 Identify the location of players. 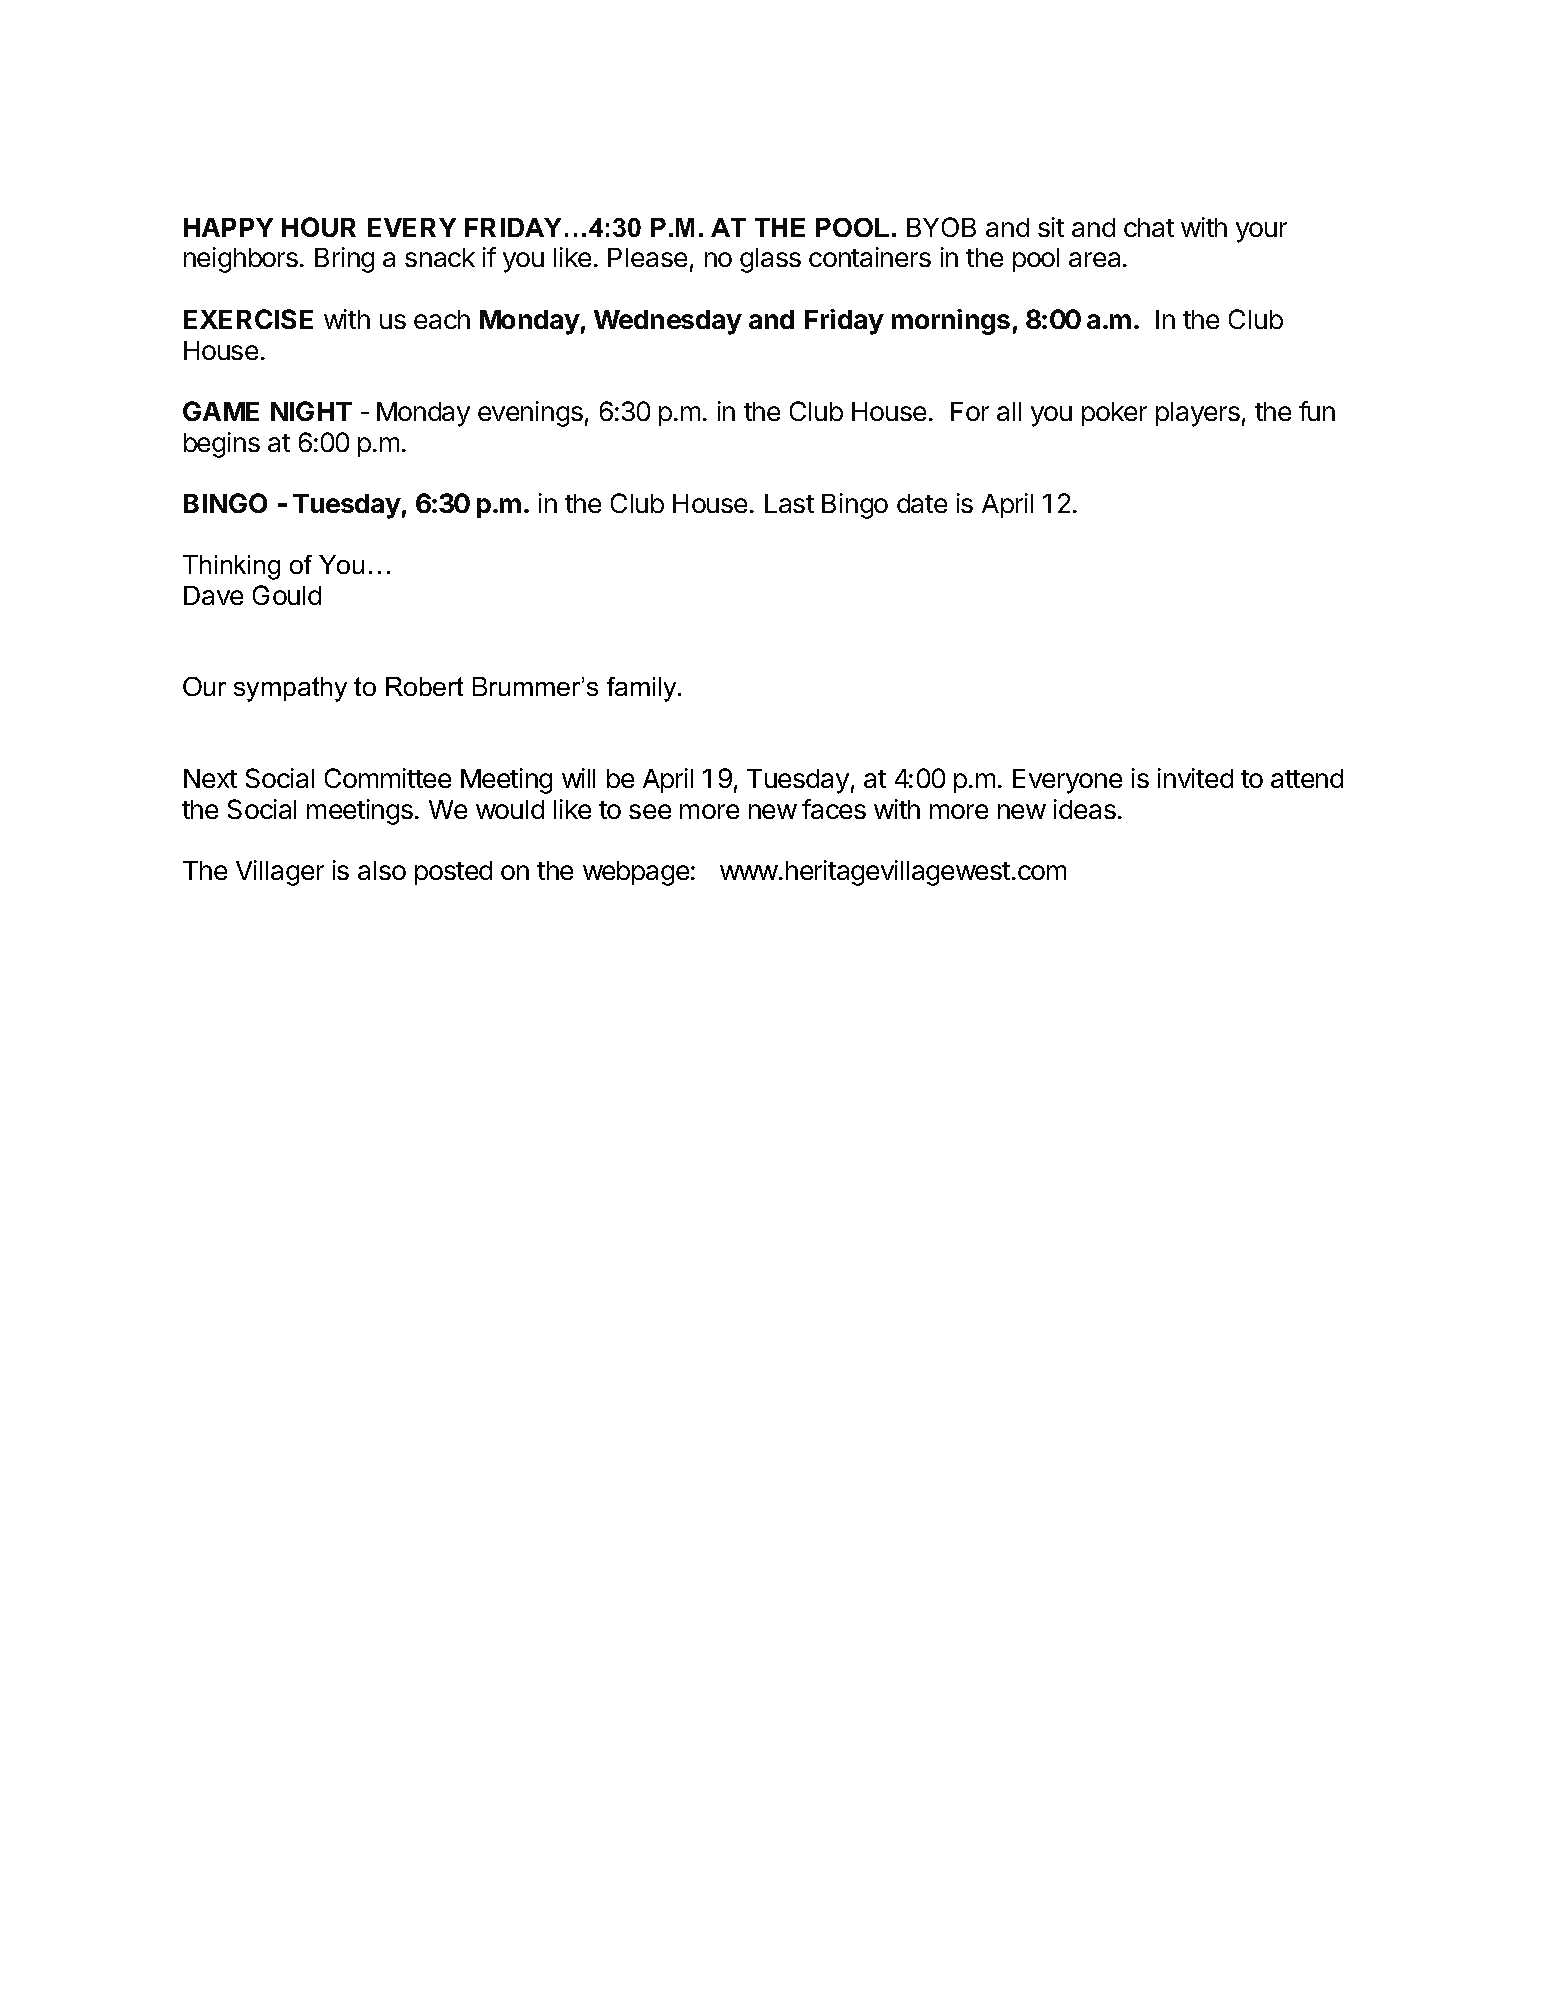
(1198, 414).
